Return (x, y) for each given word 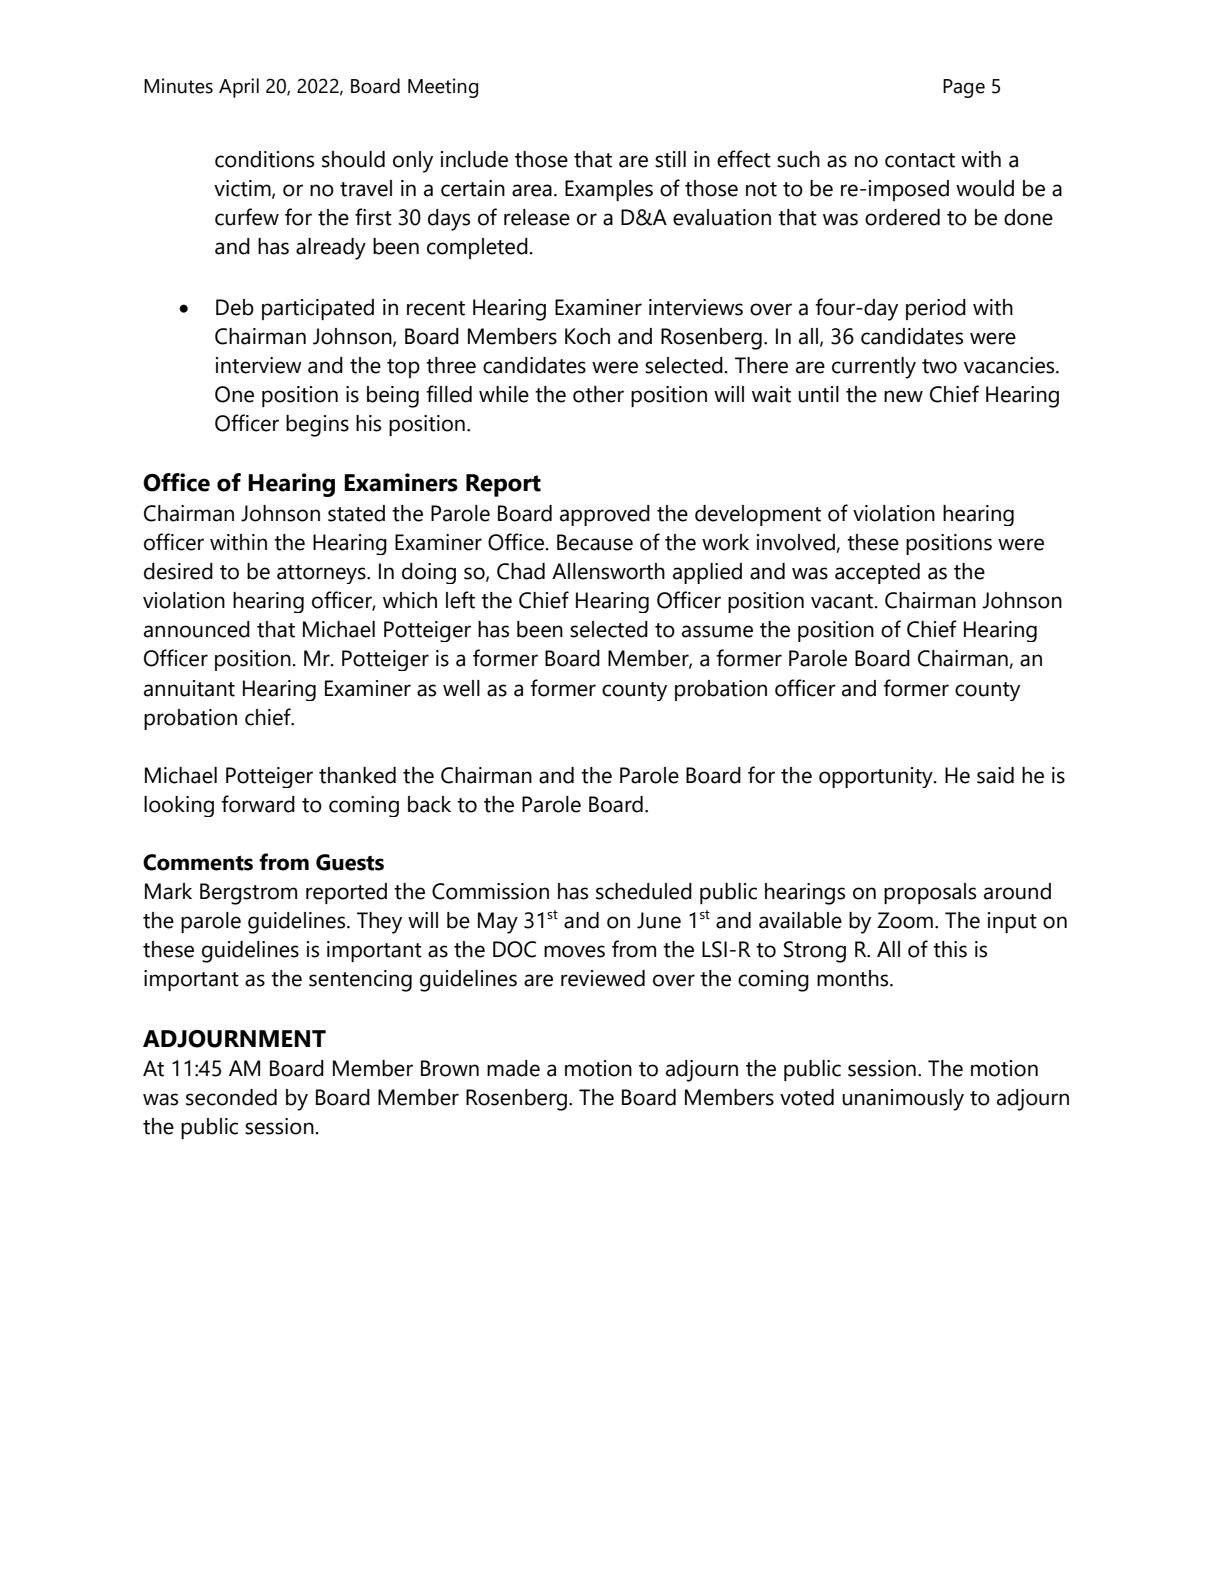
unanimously (903, 1100)
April (239, 88)
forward (258, 804)
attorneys (322, 574)
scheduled (644, 891)
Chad (521, 571)
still (670, 159)
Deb (235, 307)
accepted (877, 573)
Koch (587, 336)
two (939, 366)
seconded (231, 1097)
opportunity (877, 777)
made (513, 1068)
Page (964, 88)
